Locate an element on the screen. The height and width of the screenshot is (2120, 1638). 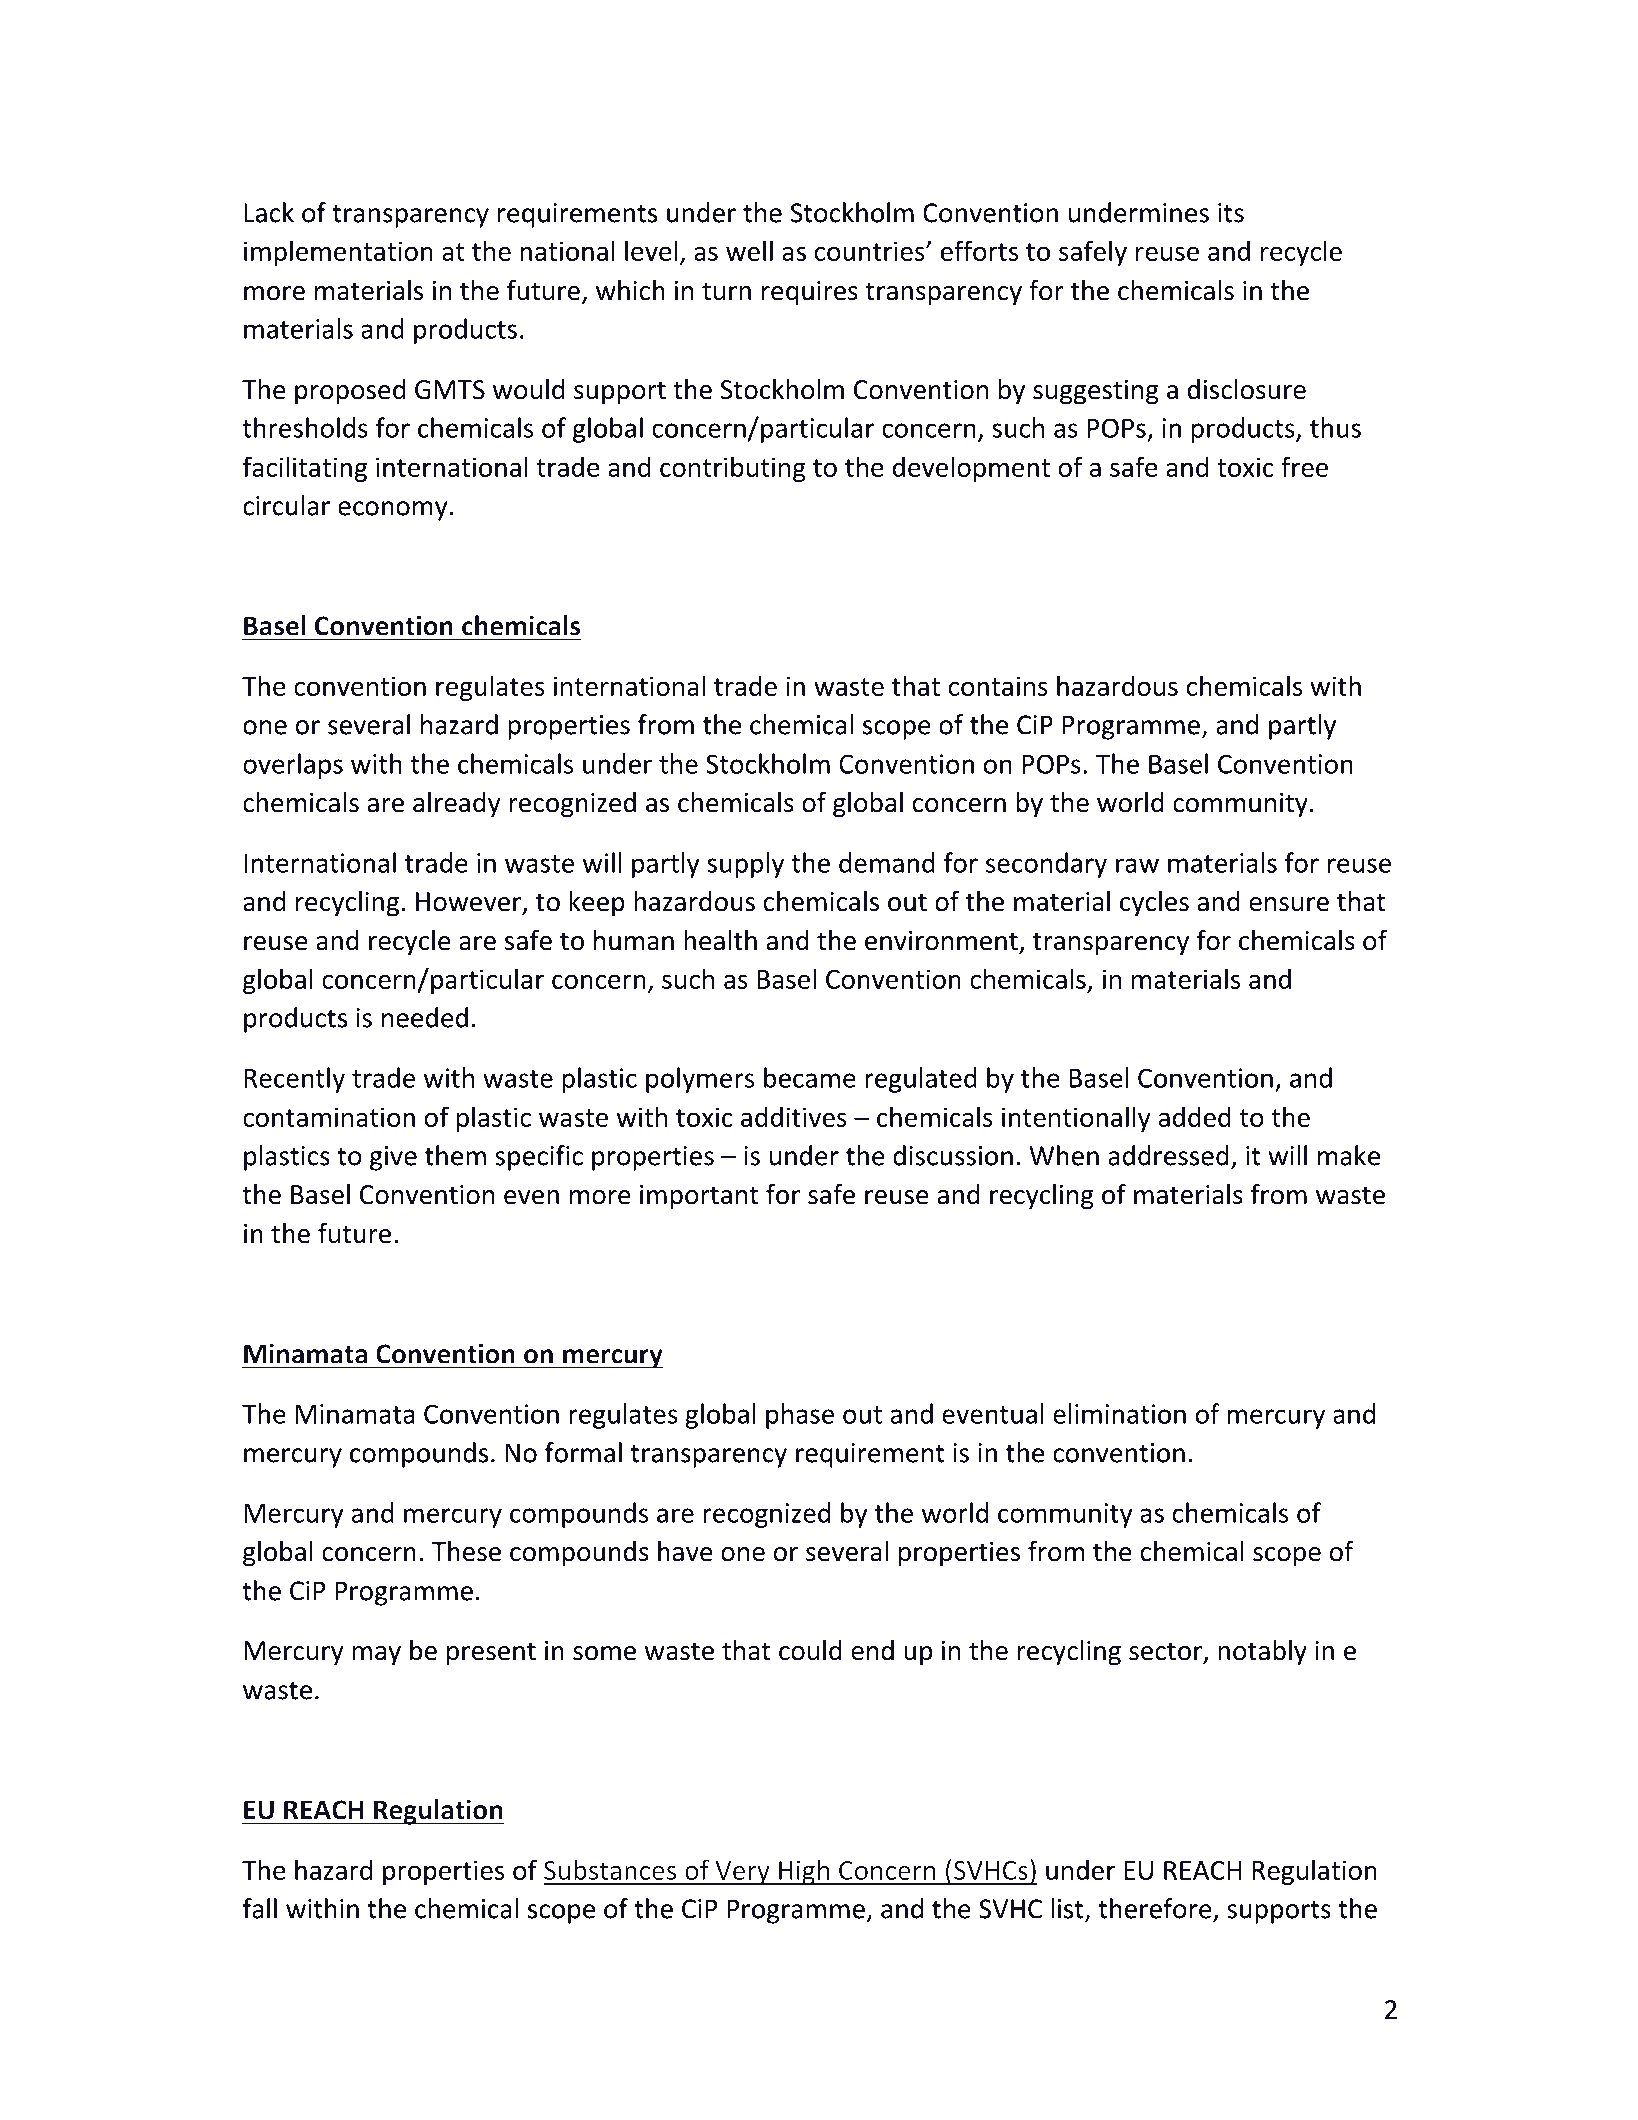
contains is located at coordinates (998, 686).
